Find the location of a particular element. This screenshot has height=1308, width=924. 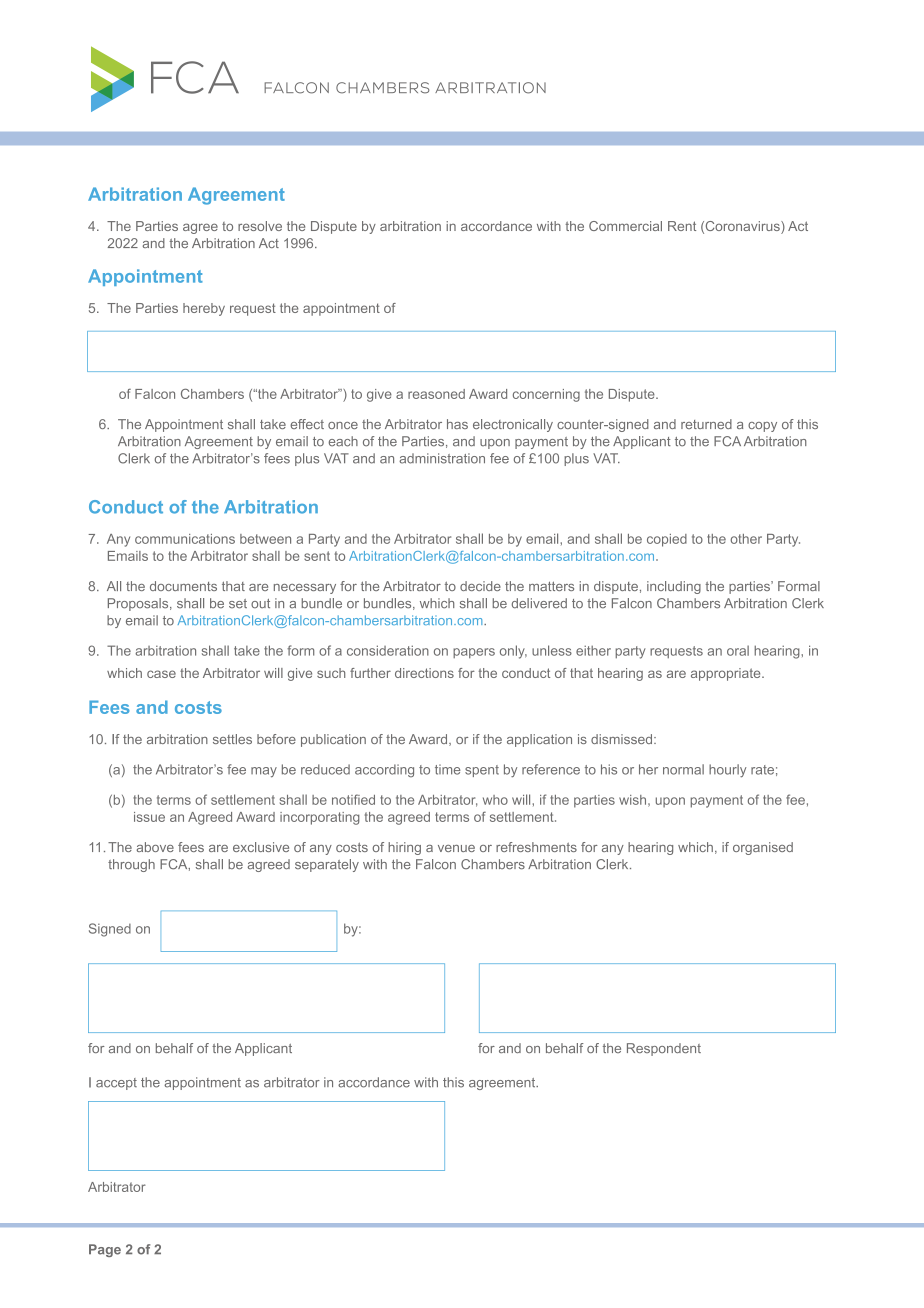

organised is located at coordinates (763, 848).
